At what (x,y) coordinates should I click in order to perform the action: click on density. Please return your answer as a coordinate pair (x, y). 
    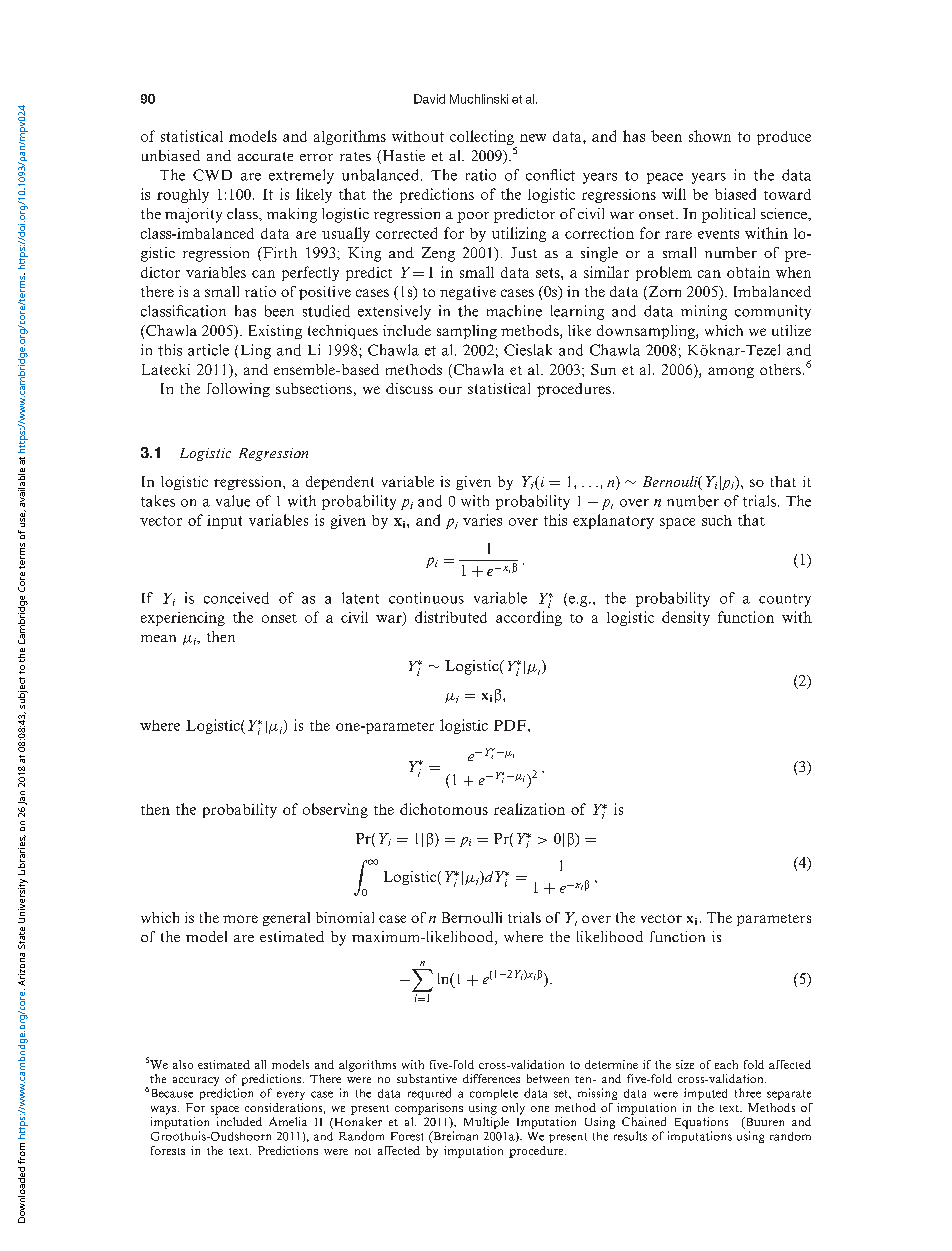
    Looking at the image, I should click on (686, 618).
